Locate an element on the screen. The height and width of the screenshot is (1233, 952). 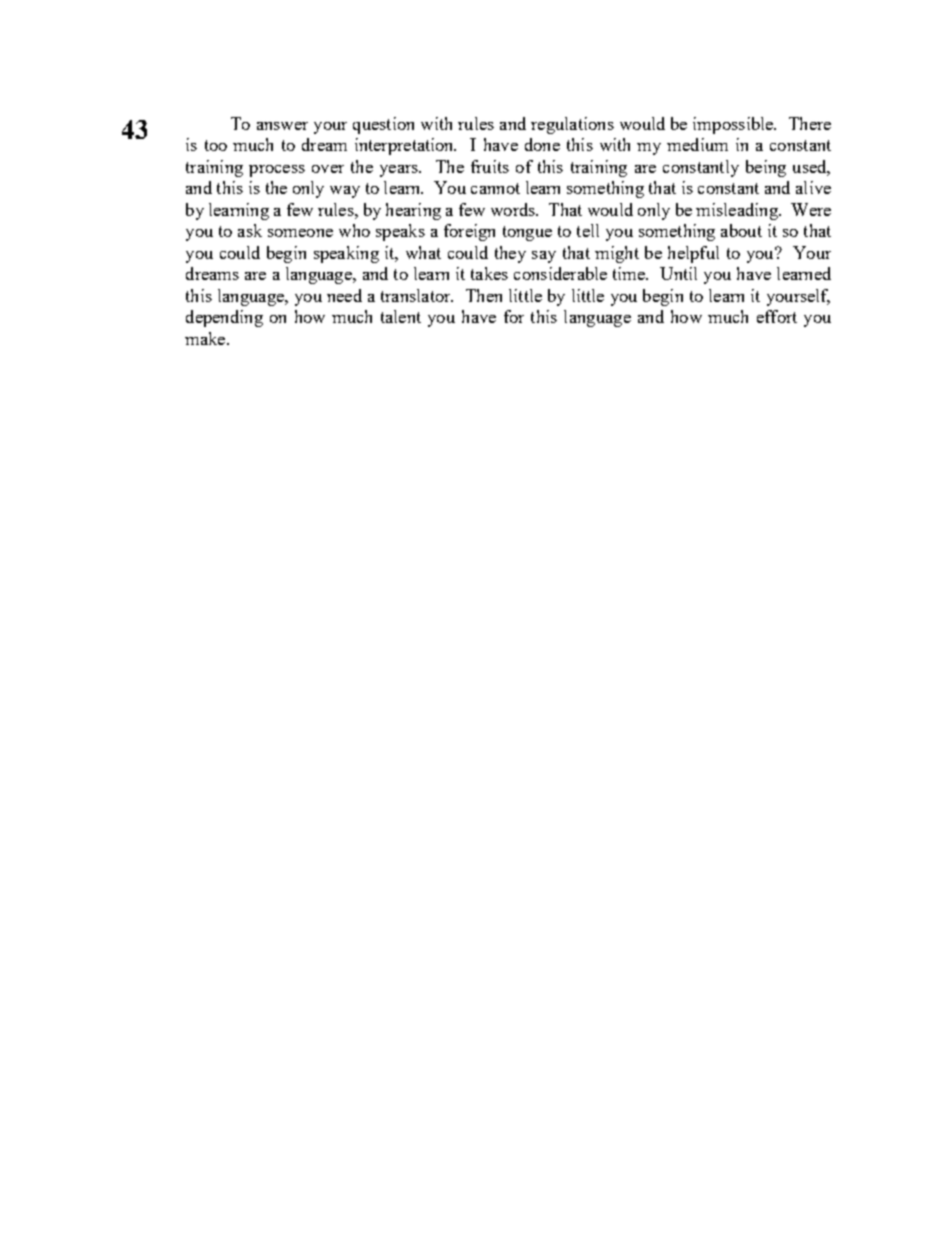
make is located at coordinates (206, 338).
